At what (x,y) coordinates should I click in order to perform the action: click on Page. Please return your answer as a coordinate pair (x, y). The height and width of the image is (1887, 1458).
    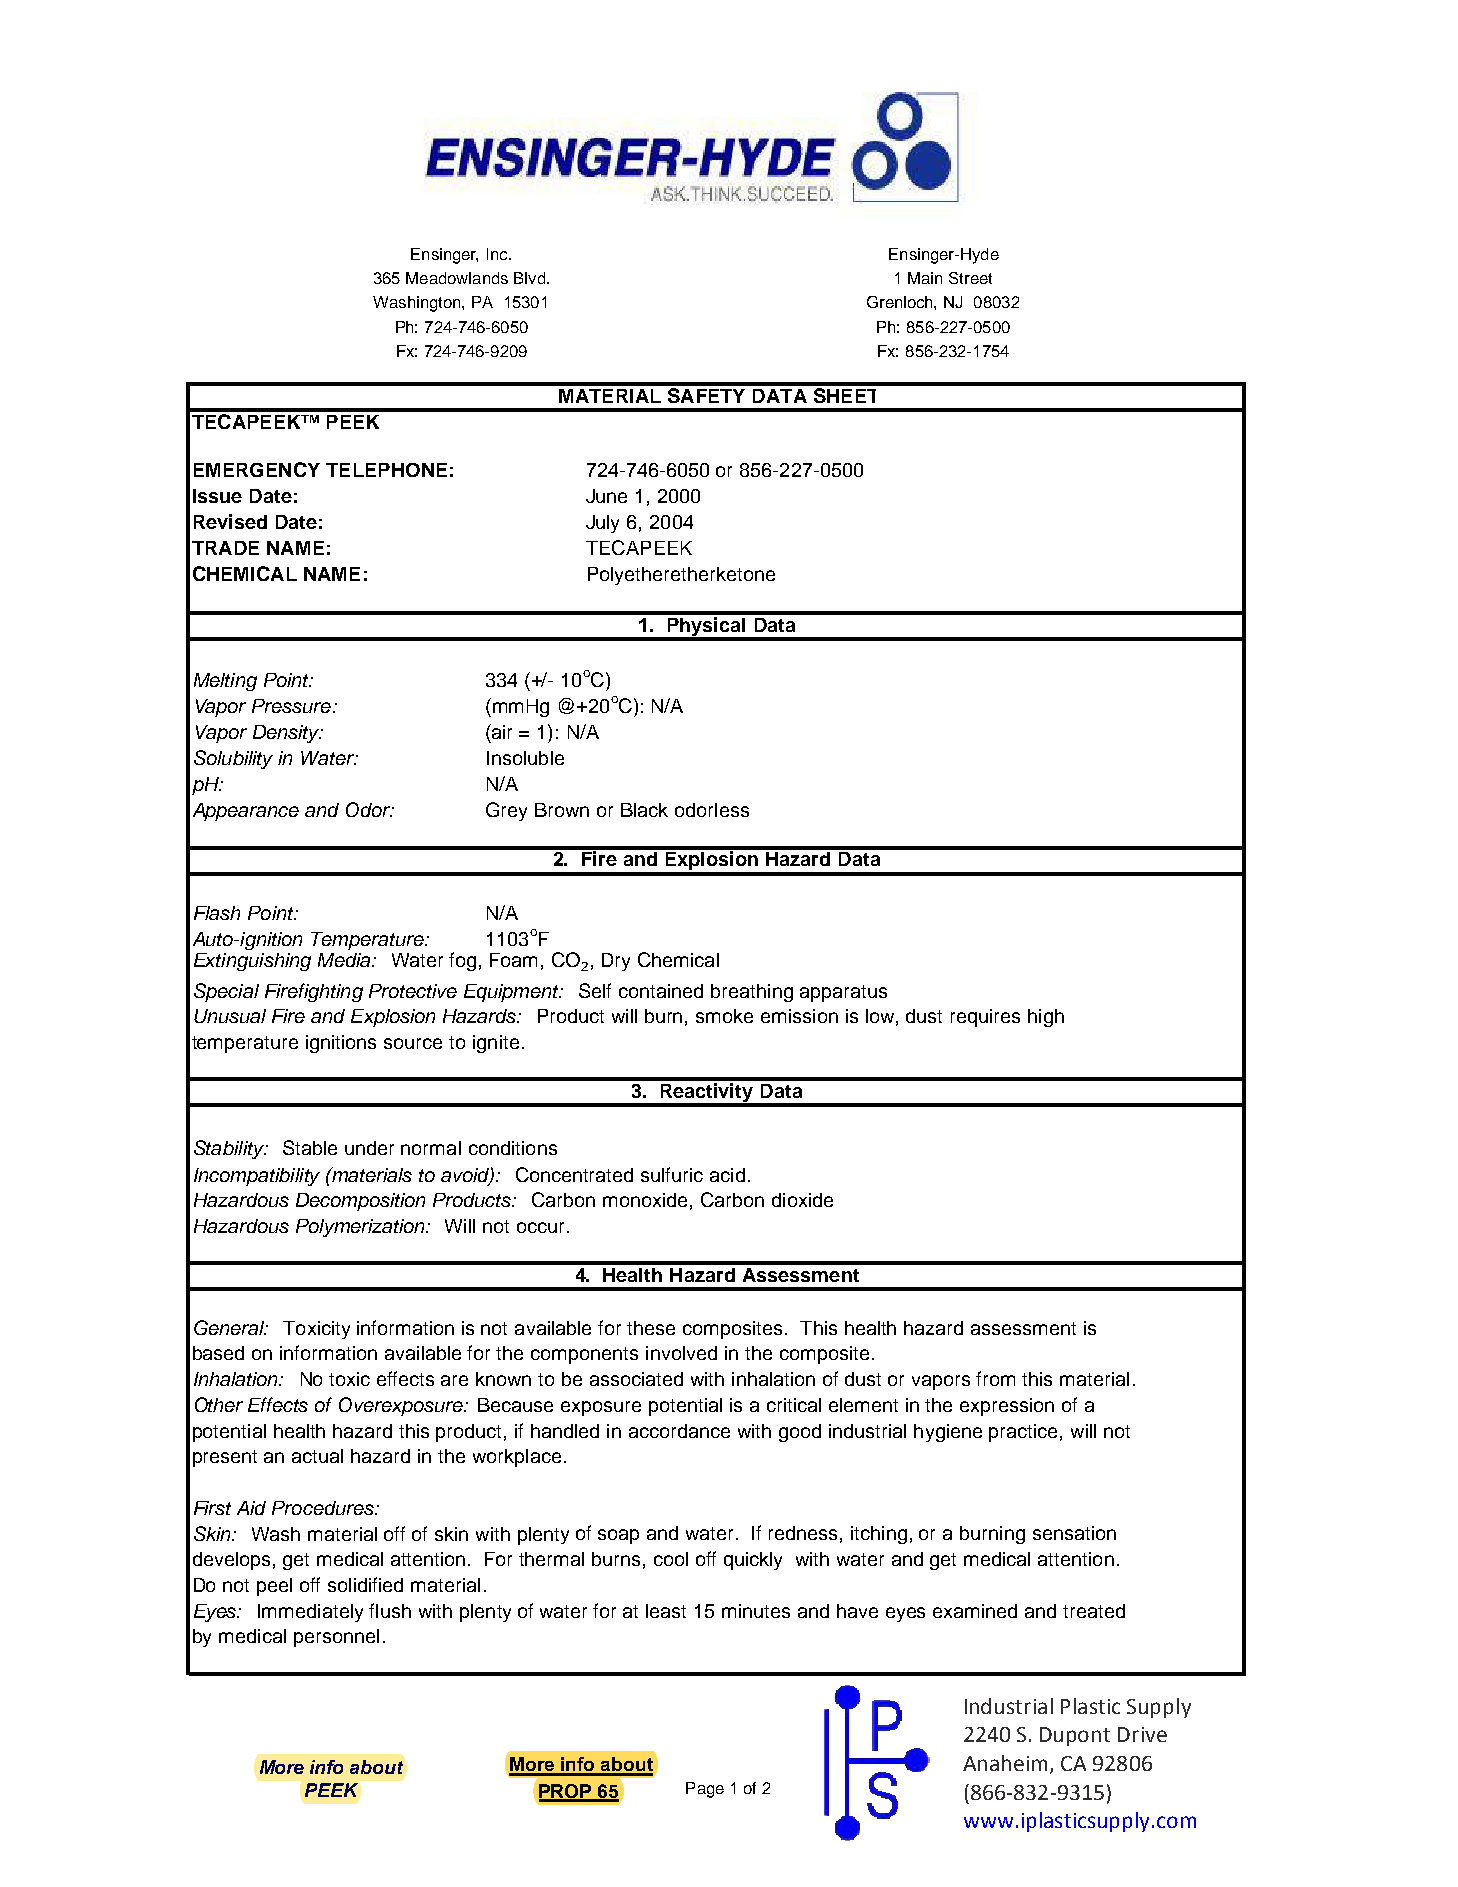
    Looking at the image, I should click on (705, 1790).
